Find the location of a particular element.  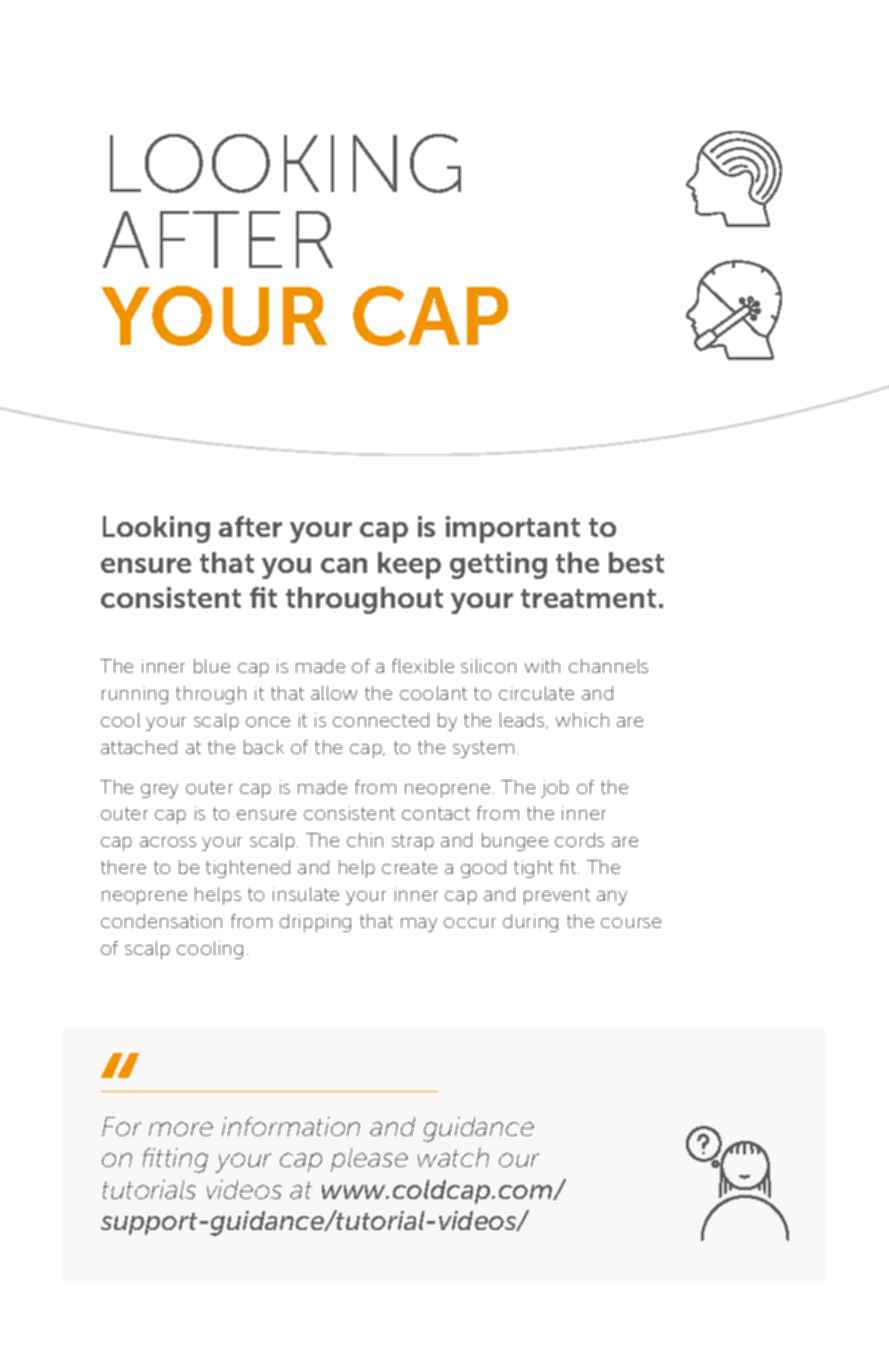

watch is located at coordinates (453, 1157).
